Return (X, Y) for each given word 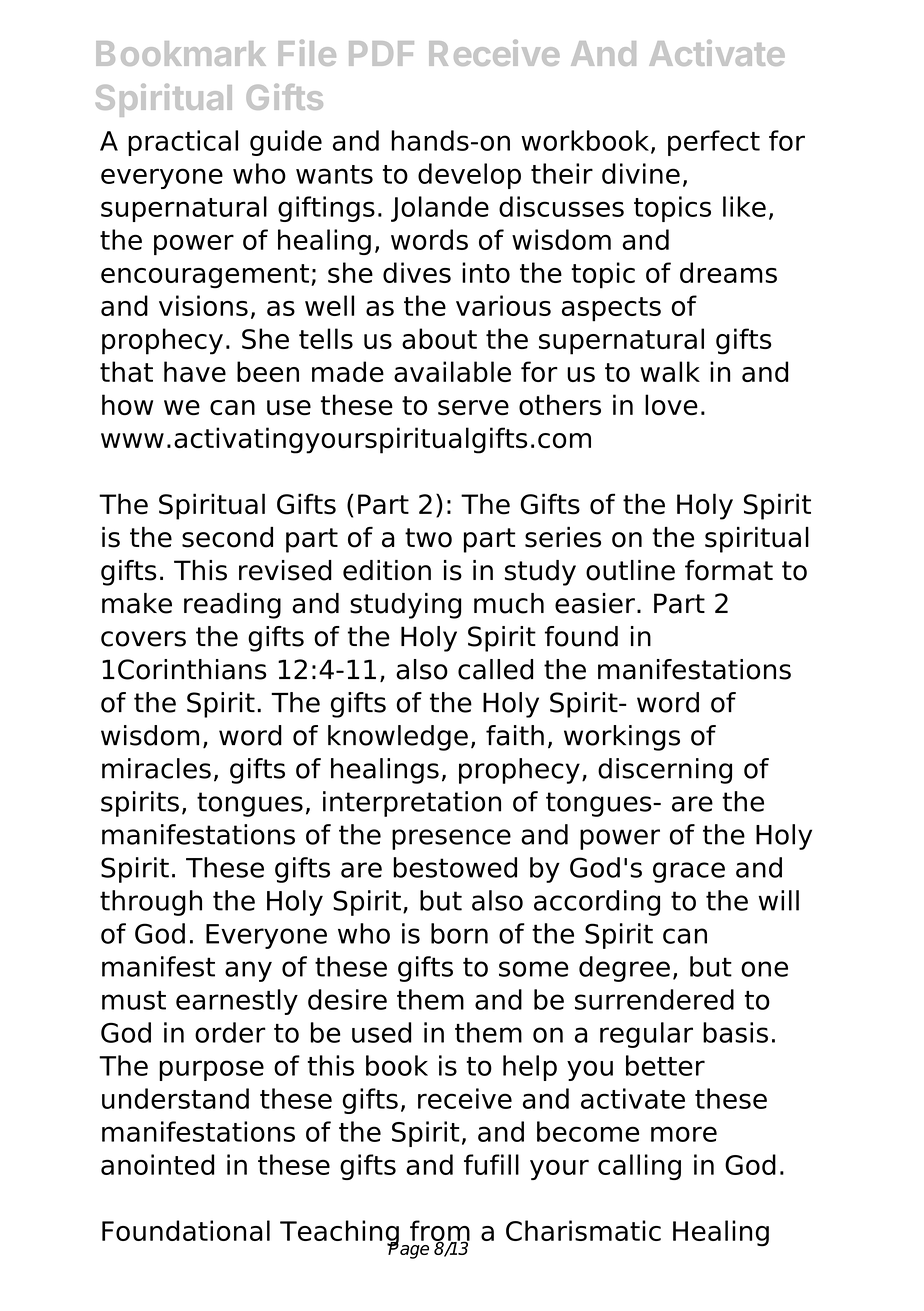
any (248, 971)
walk (670, 371)
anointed (157, 1164)
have (195, 371)
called (495, 669)
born (459, 933)
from (440, 1231)
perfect (714, 143)
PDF (381, 53)
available (452, 371)
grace (689, 872)
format (729, 570)
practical (183, 143)
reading (232, 606)
